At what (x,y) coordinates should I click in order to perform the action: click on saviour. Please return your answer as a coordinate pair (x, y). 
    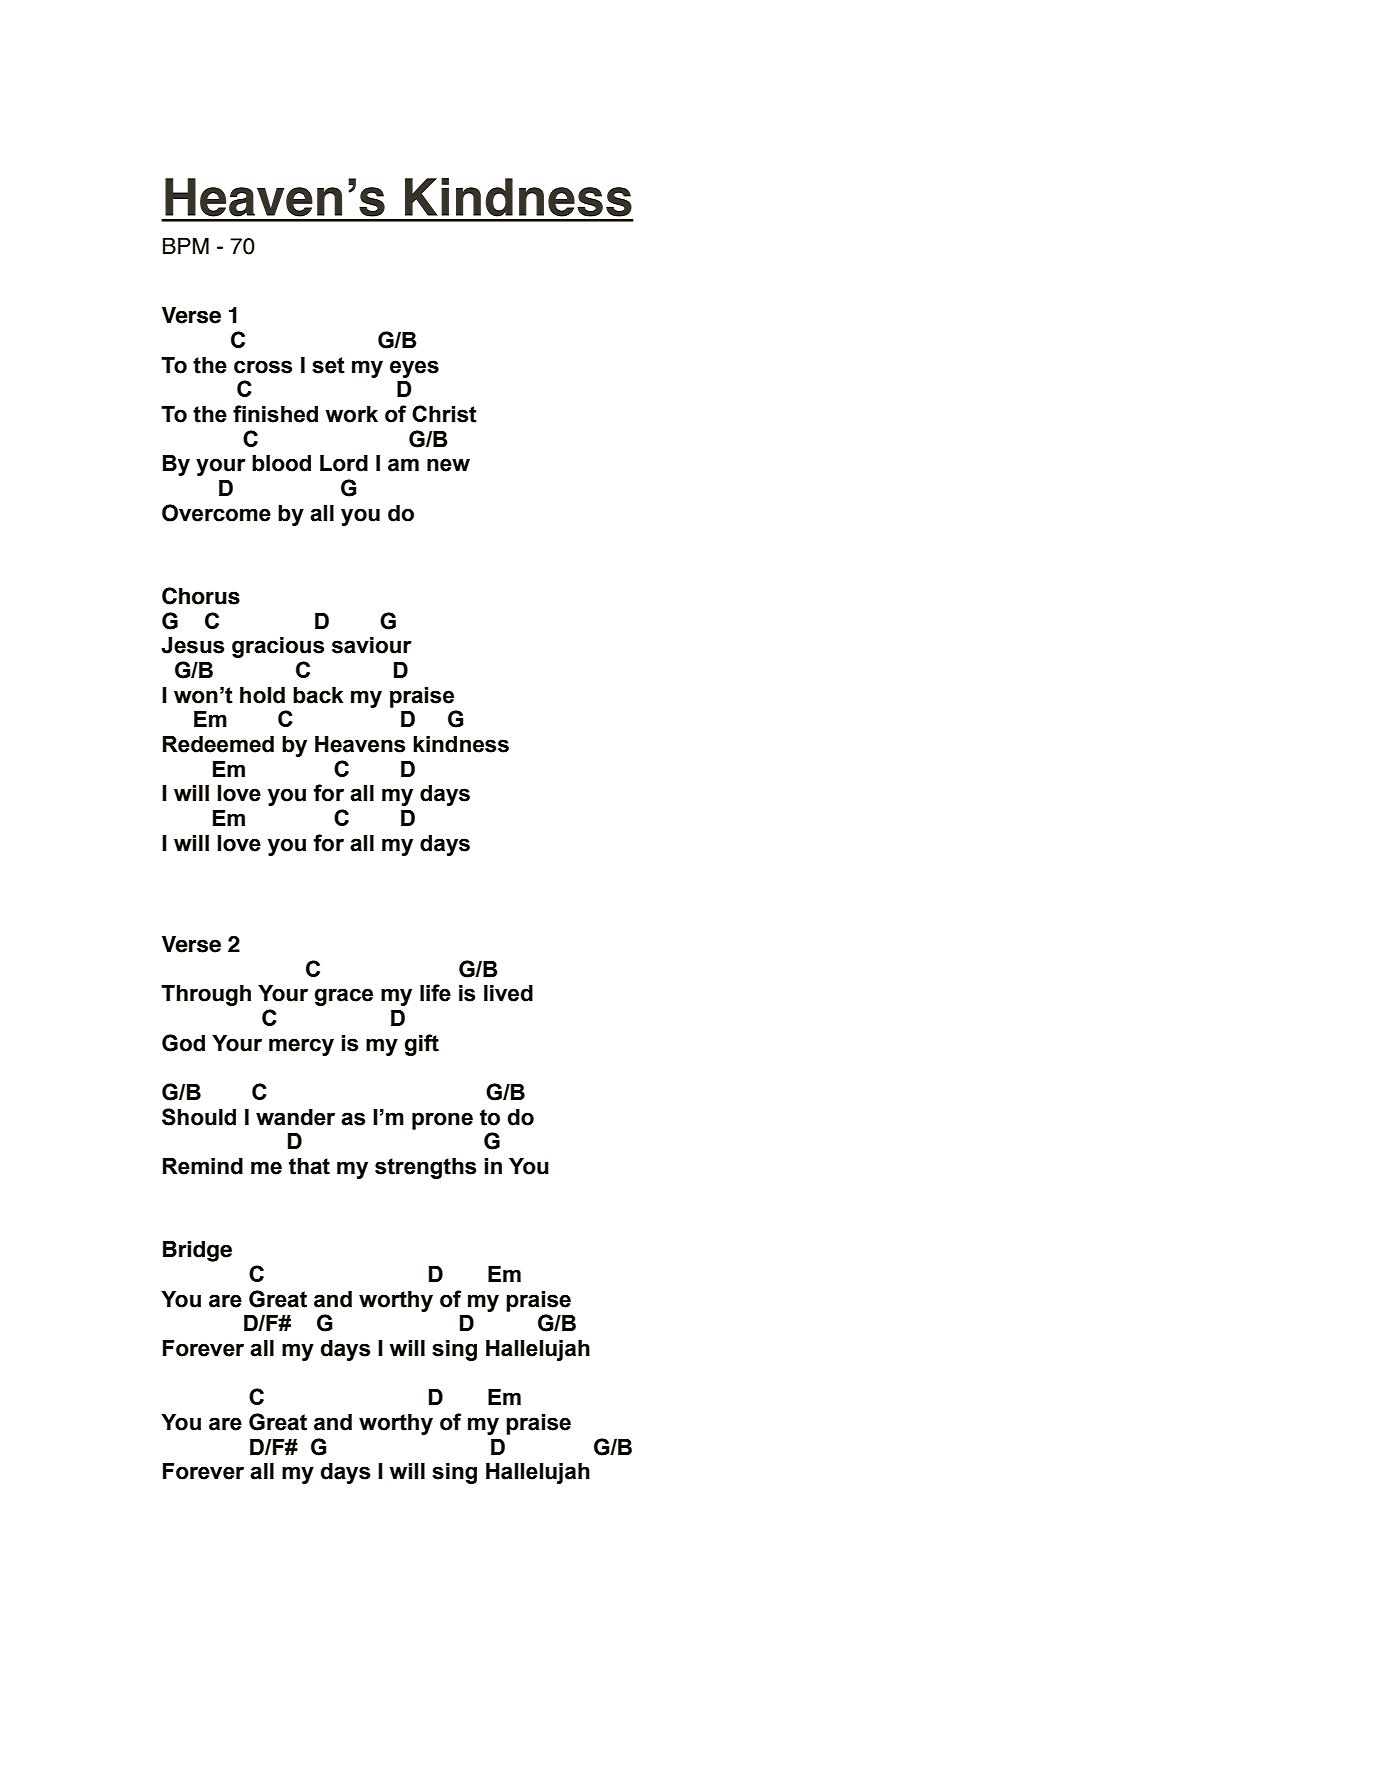
    Looking at the image, I should click on (372, 645).
